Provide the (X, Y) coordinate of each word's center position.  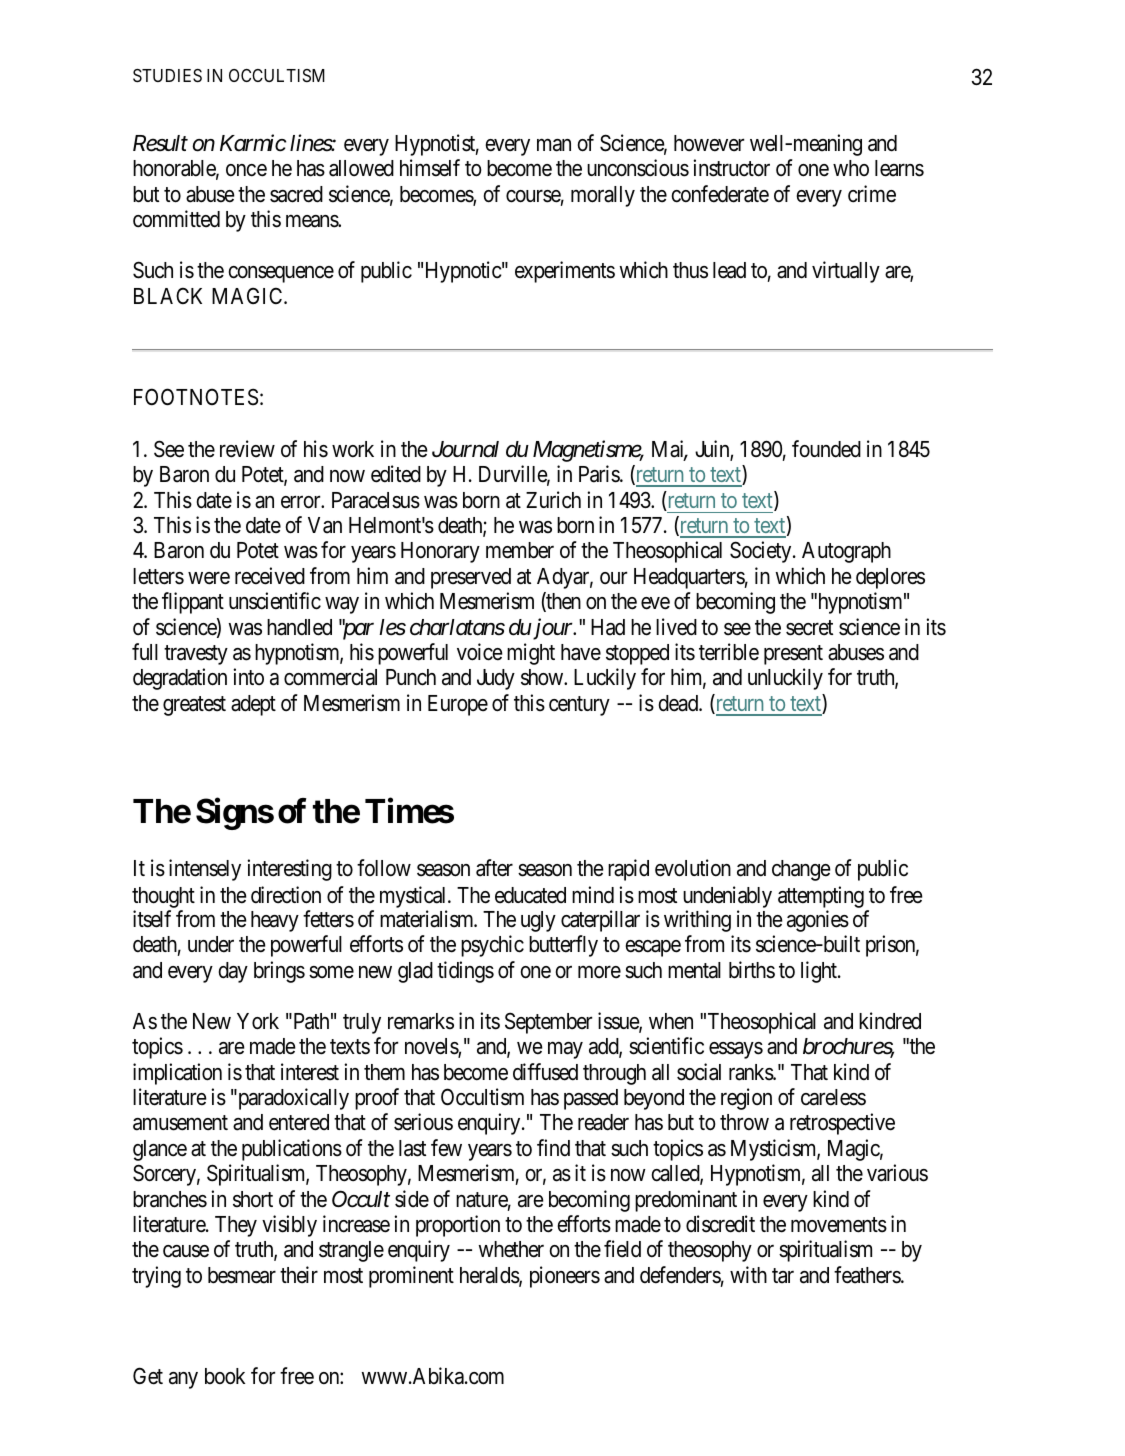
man (554, 145)
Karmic (253, 143)
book (225, 1376)
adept (253, 705)
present (793, 655)
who (851, 168)
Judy (496, 679)
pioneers (565, 1277)
